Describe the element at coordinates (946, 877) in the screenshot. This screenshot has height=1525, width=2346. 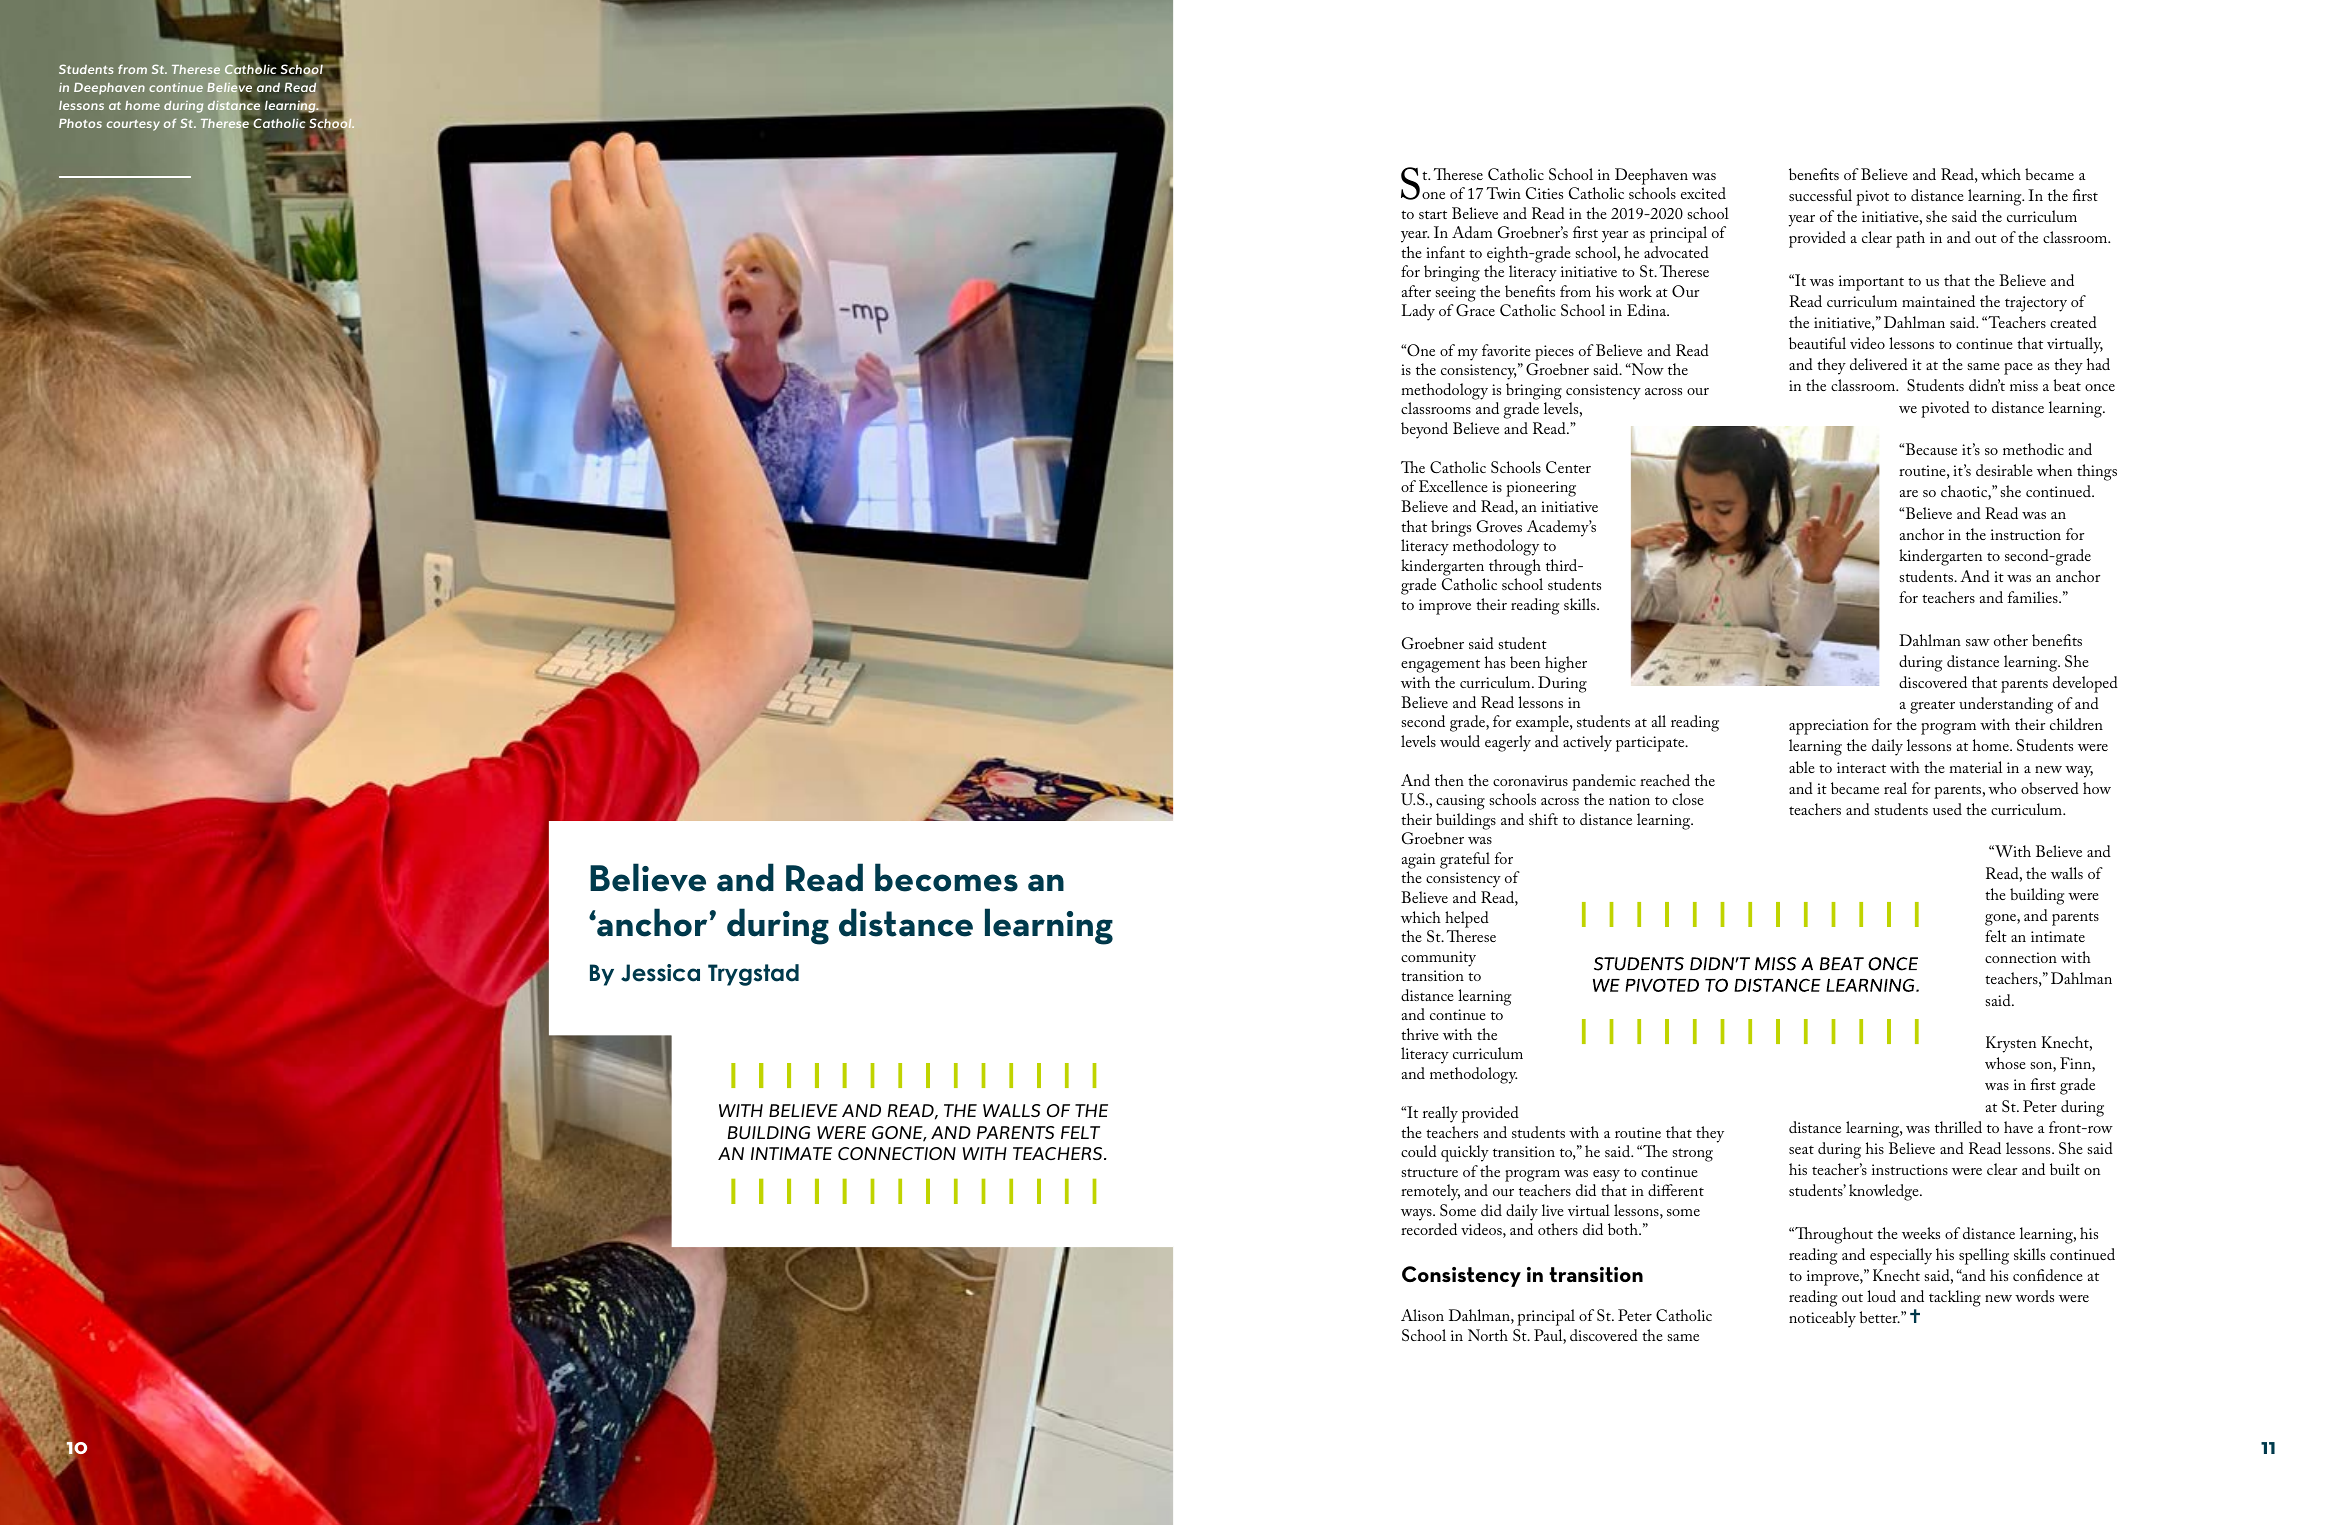
I see `becomes` at that location.
